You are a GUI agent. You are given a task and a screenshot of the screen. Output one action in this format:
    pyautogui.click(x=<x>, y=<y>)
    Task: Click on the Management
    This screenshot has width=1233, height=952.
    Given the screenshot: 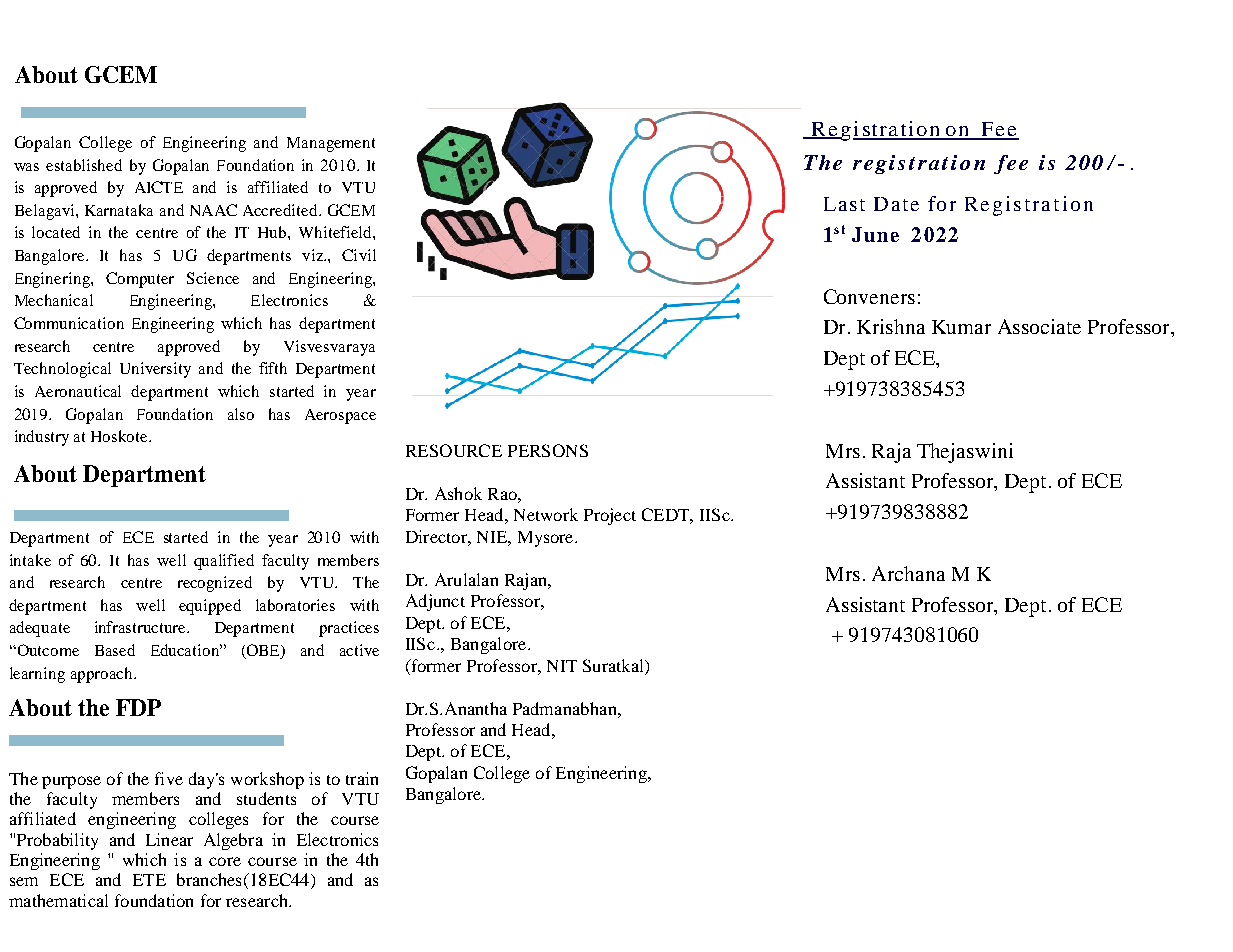 What is the action you would take?
    pyautogui.click(x=331, y=144)
